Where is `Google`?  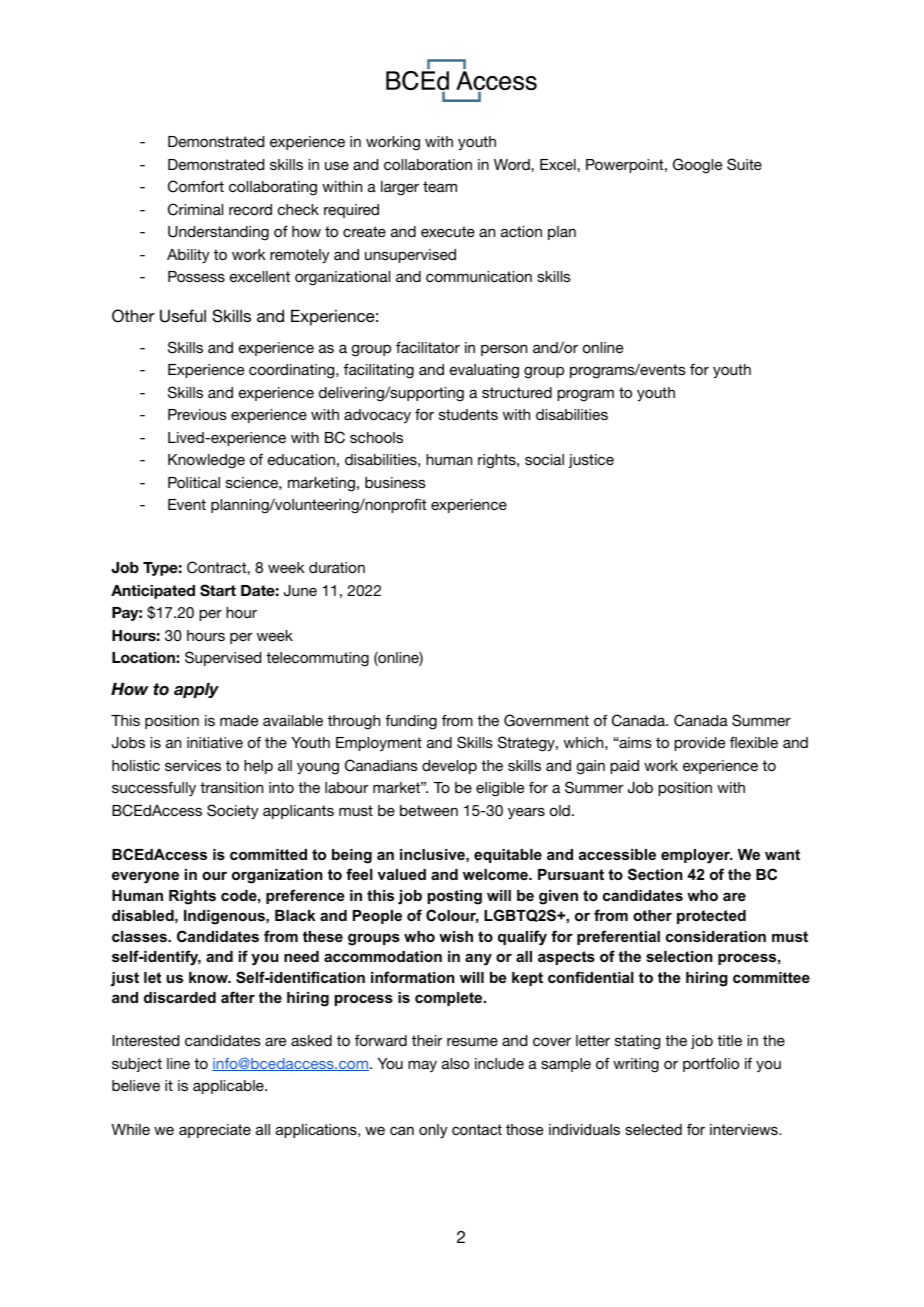
Google is located at coordinates (697, 166).
